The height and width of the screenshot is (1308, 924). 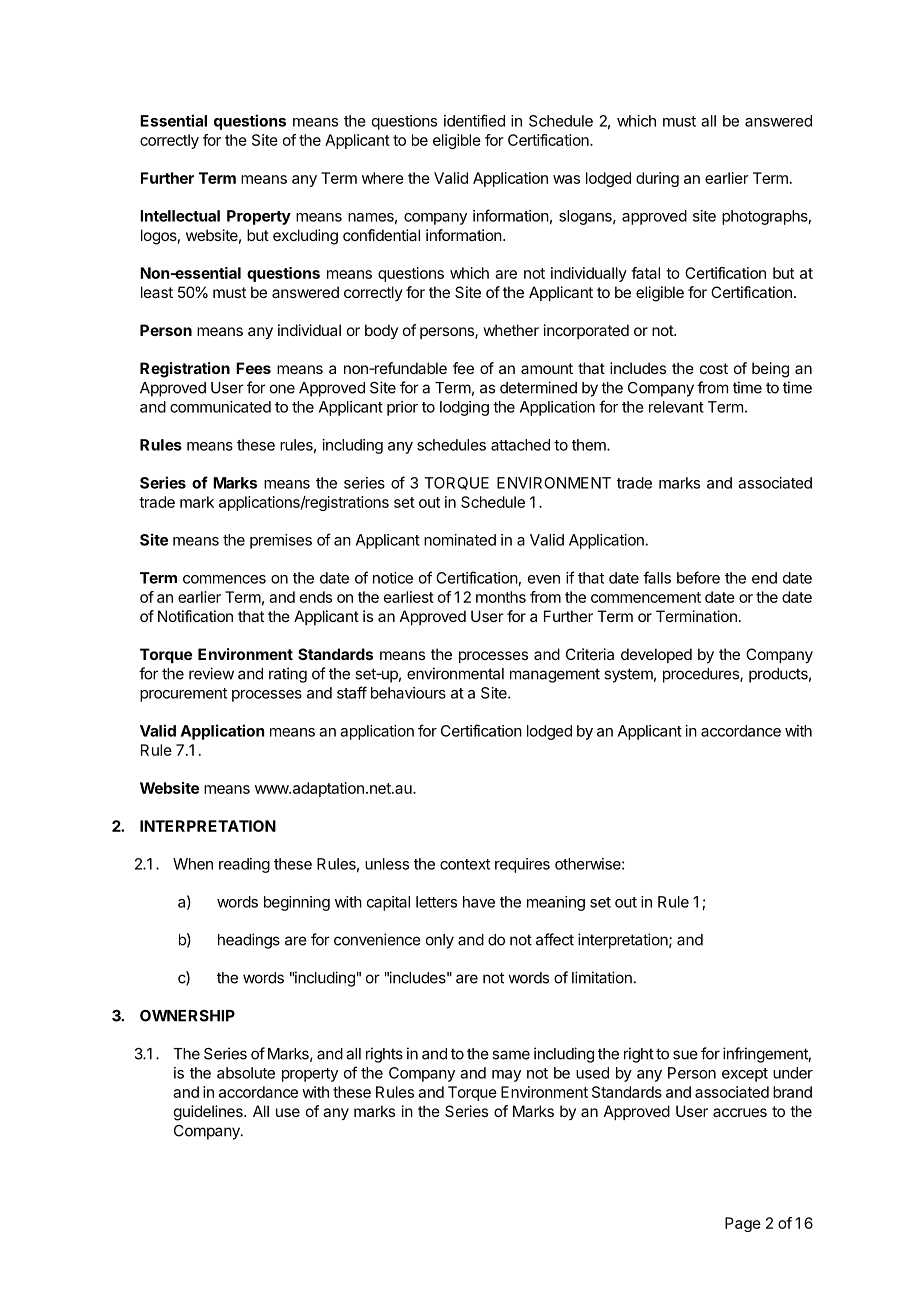 I want to click on during, so click(x=657, y=179).
